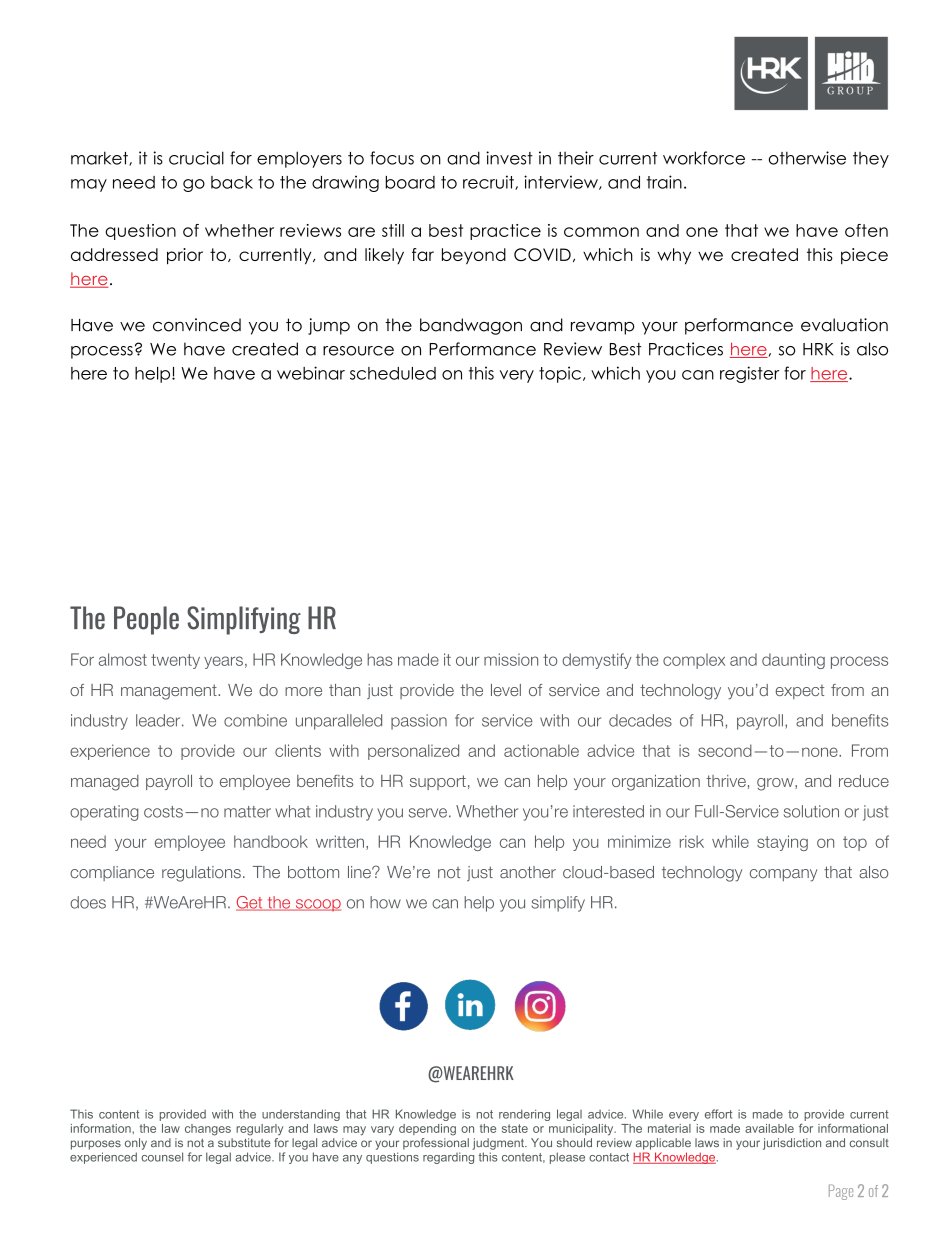 The height and width of the screenshot is (1233, 952). What do you see at coordinates (807, 158) in the screenshot?
I see `otherwise` at bounding box center [807, 158].
